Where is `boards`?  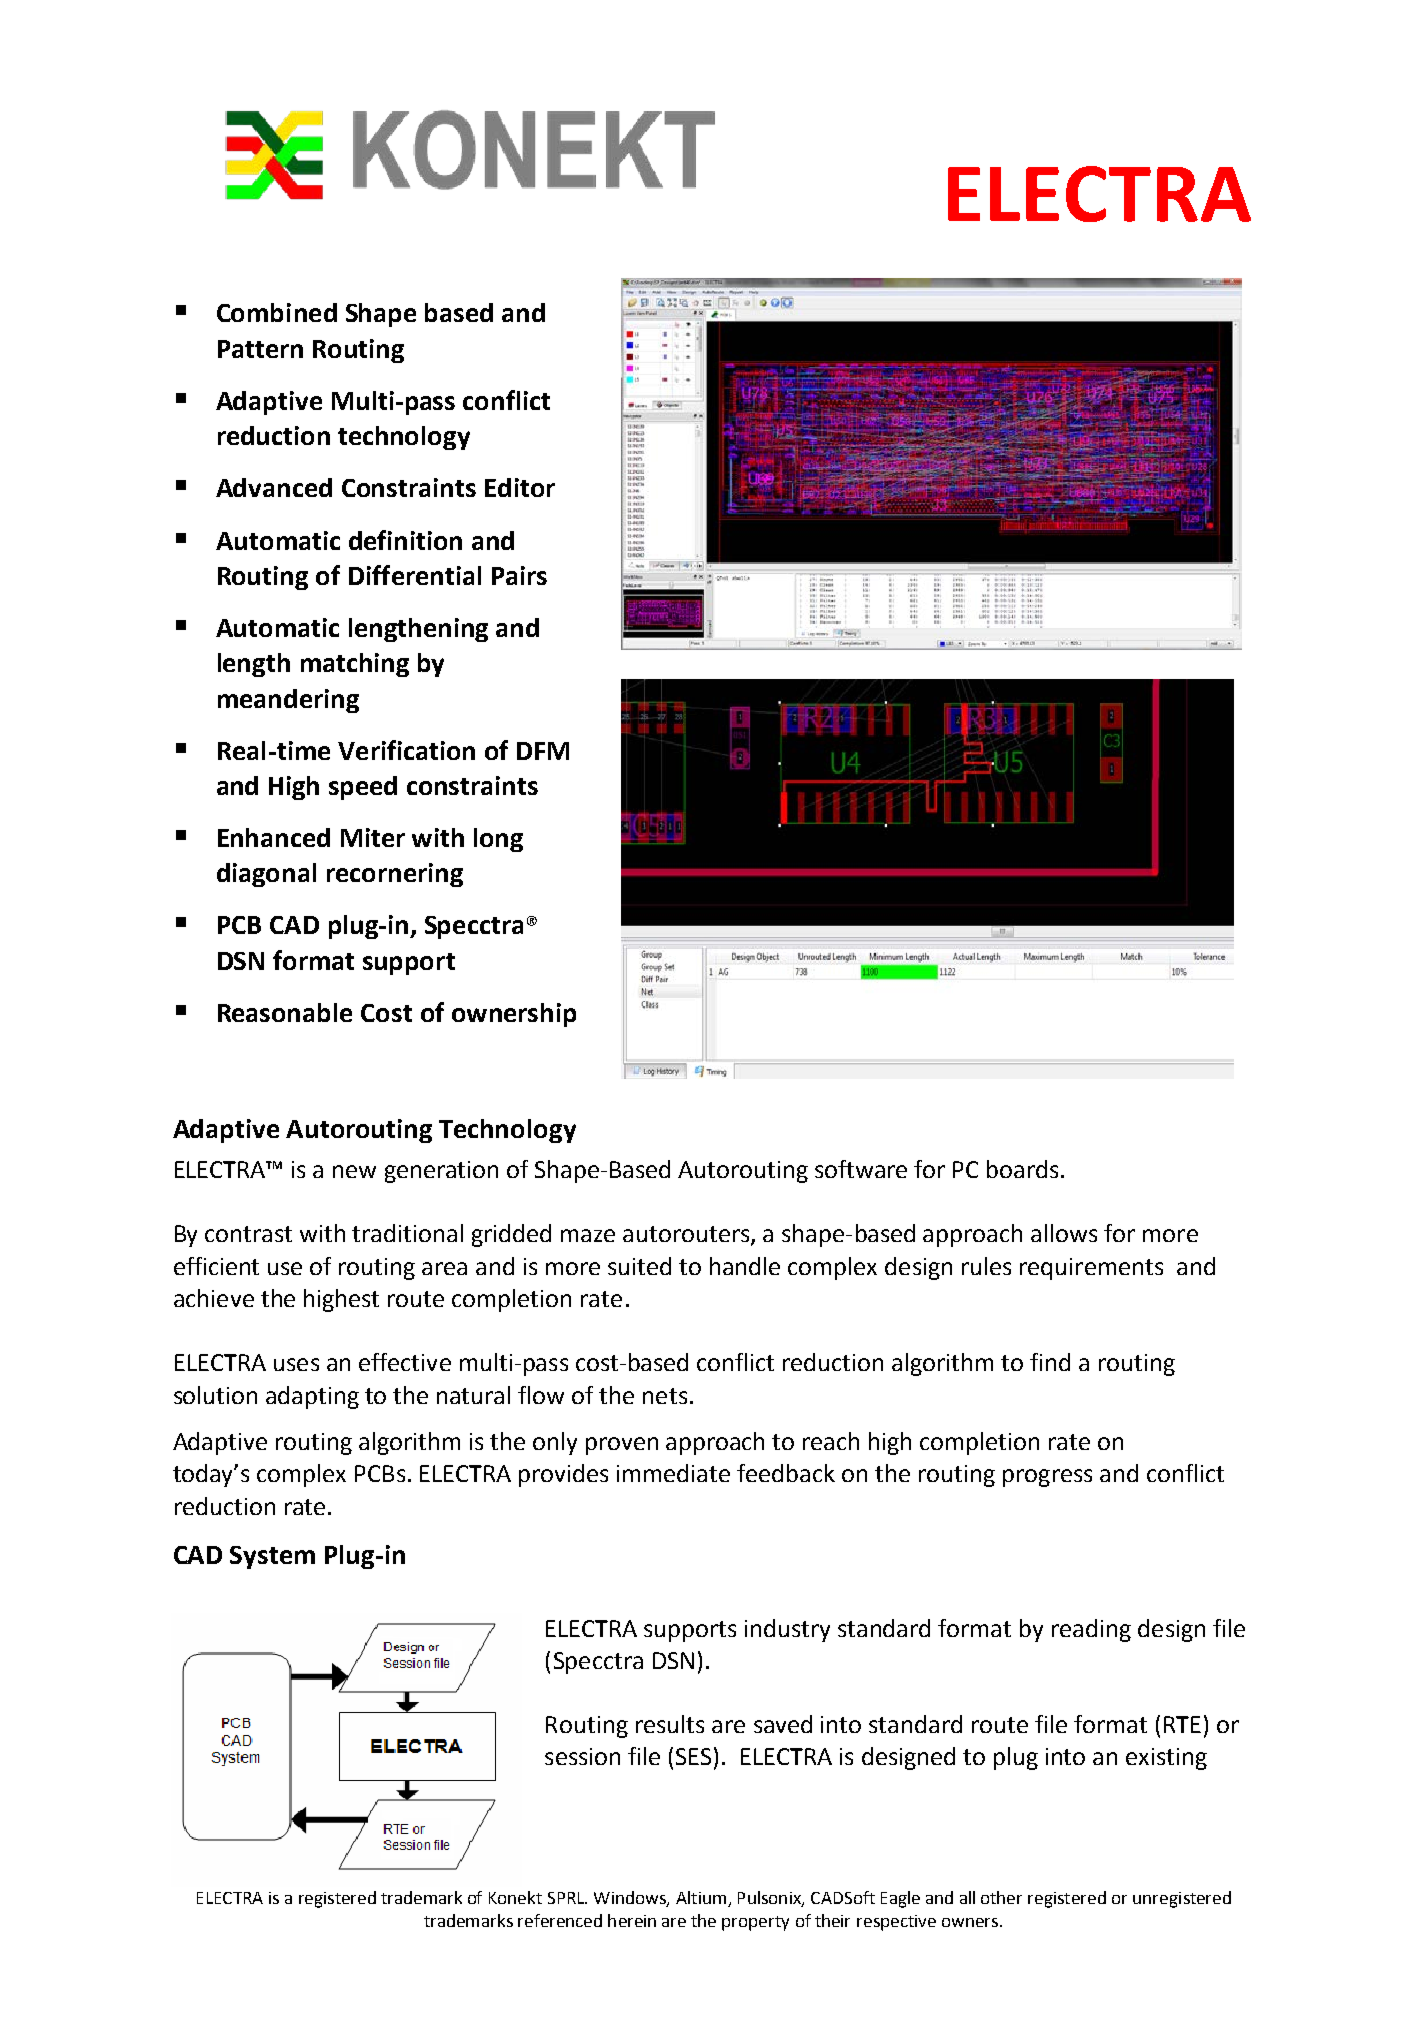 boards is located at coordinates (1022, 1169).
